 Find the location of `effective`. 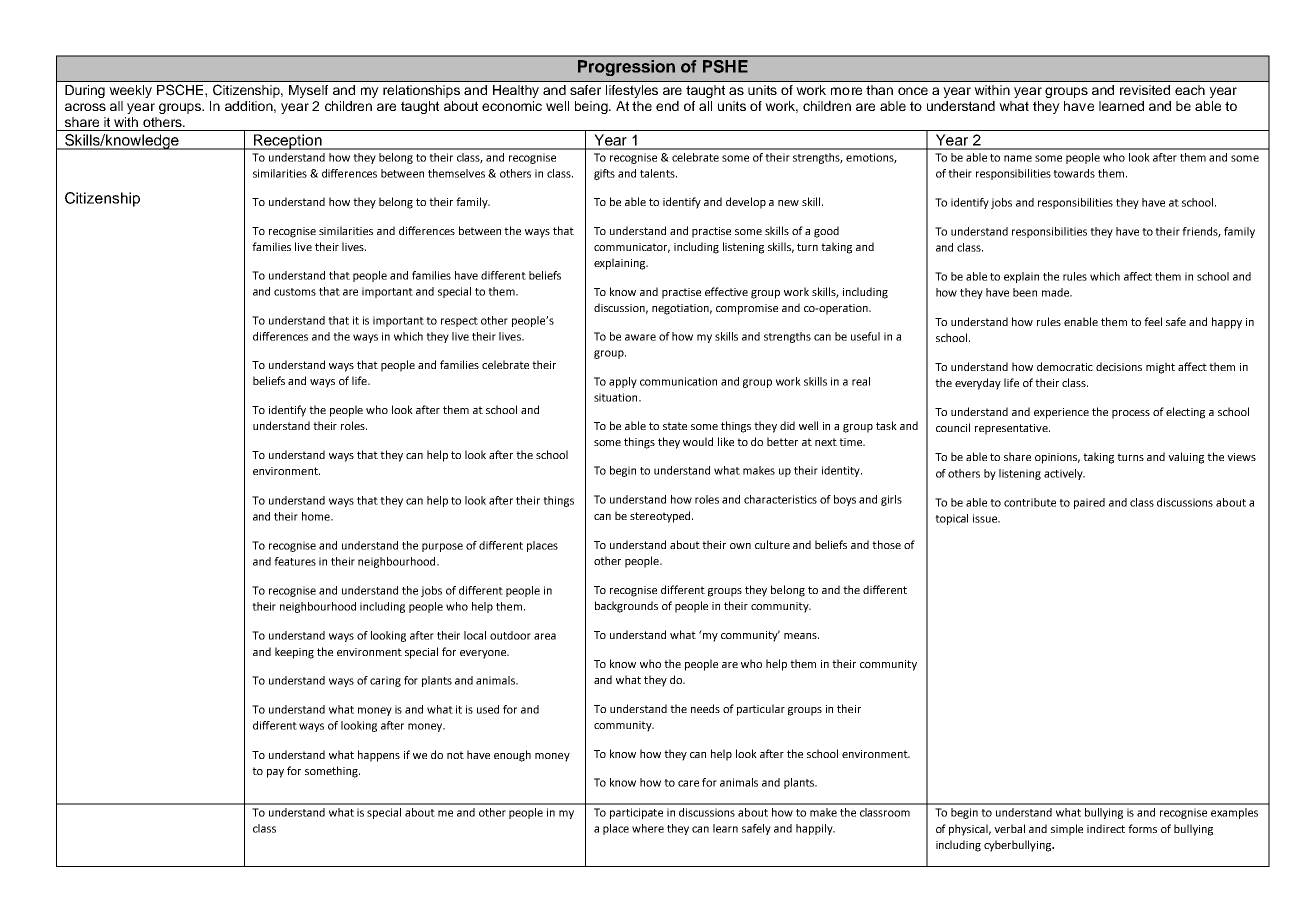

effective is located at coordinates (726, 291).
